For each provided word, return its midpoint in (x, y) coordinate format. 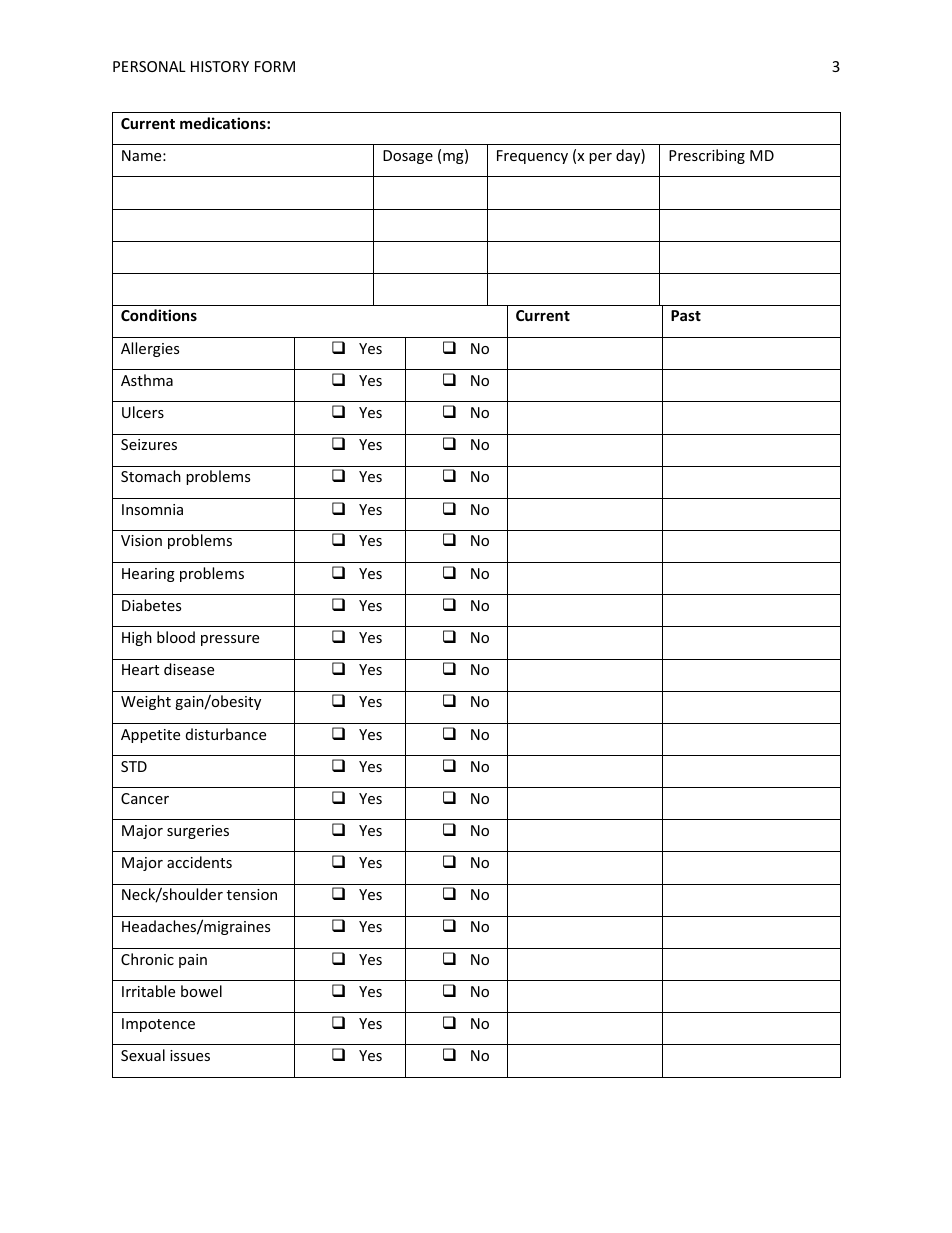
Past (686, 315)
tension (252, 894)
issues (190, 1055)
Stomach (151, 476)
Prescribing (707, 156)
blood (176, 637)
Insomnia (152, 509)
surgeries (198, 832)
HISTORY (220, 66)
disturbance (226, 734)
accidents (199, 862)
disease (189, 669)
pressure (230, 640)
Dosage (408, 157)
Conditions (159, 315)
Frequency (532, 157)
